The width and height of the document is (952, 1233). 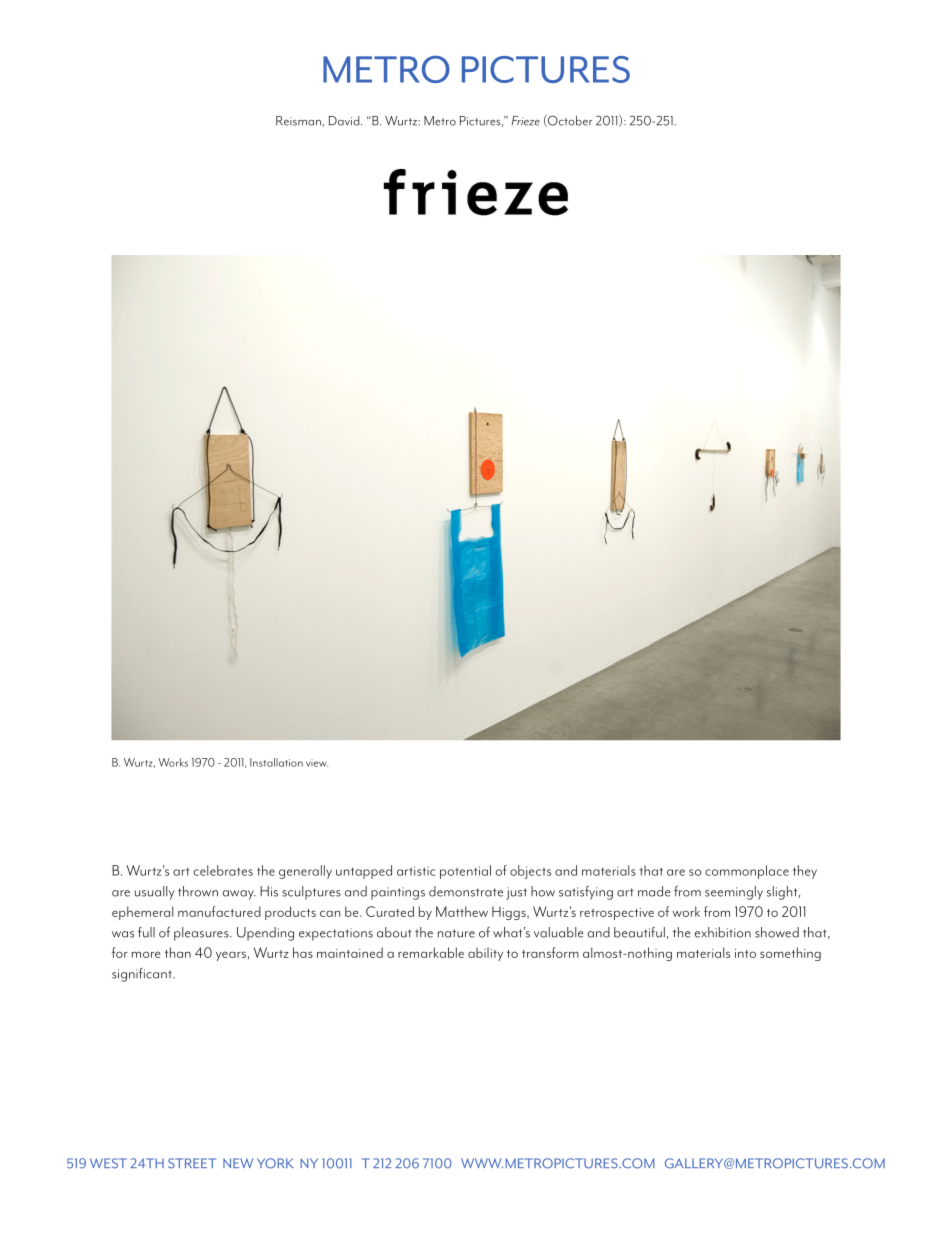 I want to click on Frieze, so click(x=526, y=121).
